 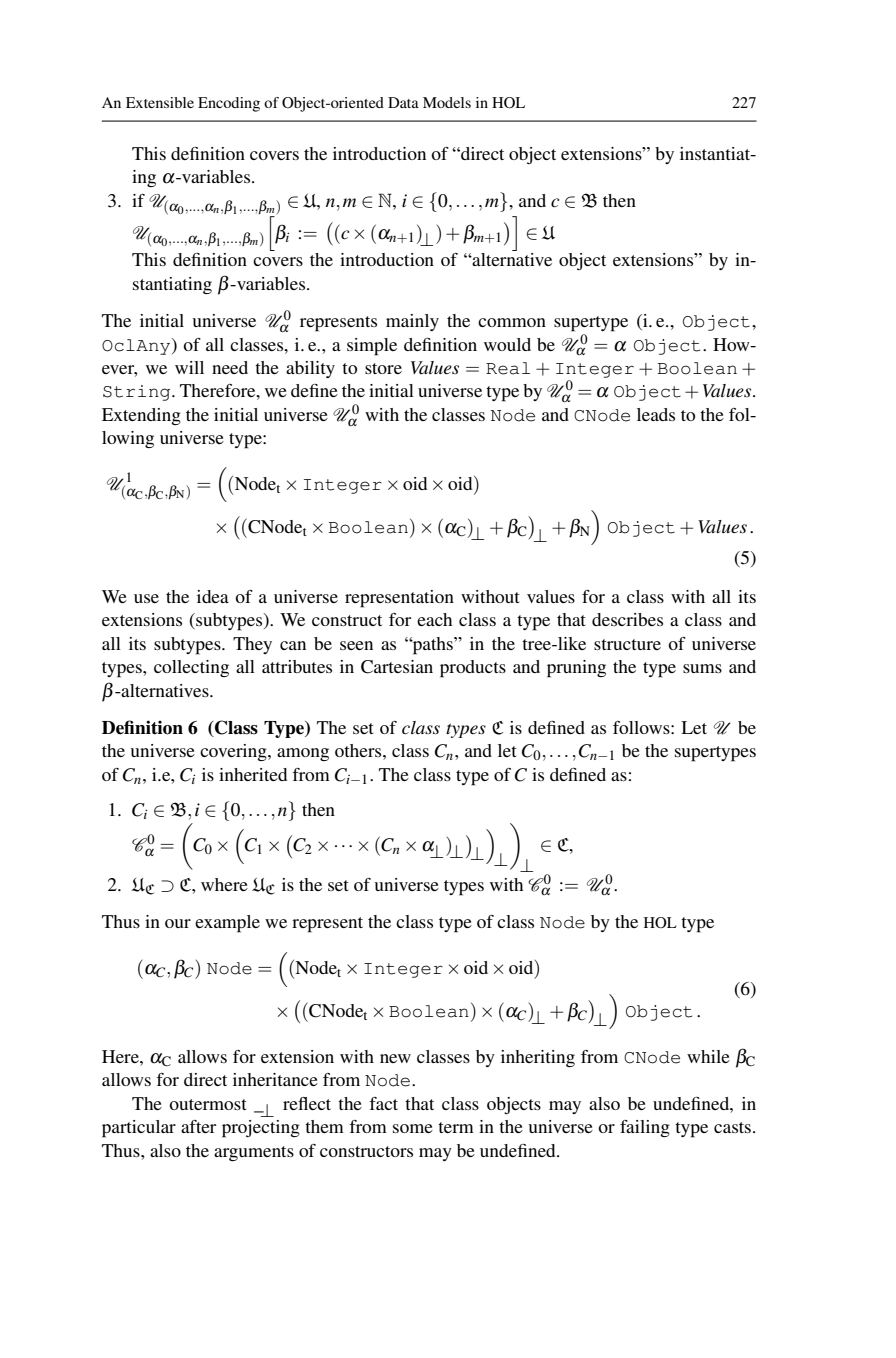 What do you see at coordinates (303, 754) in the screenshot?
I see `among` at bounding box center [303, 754].
